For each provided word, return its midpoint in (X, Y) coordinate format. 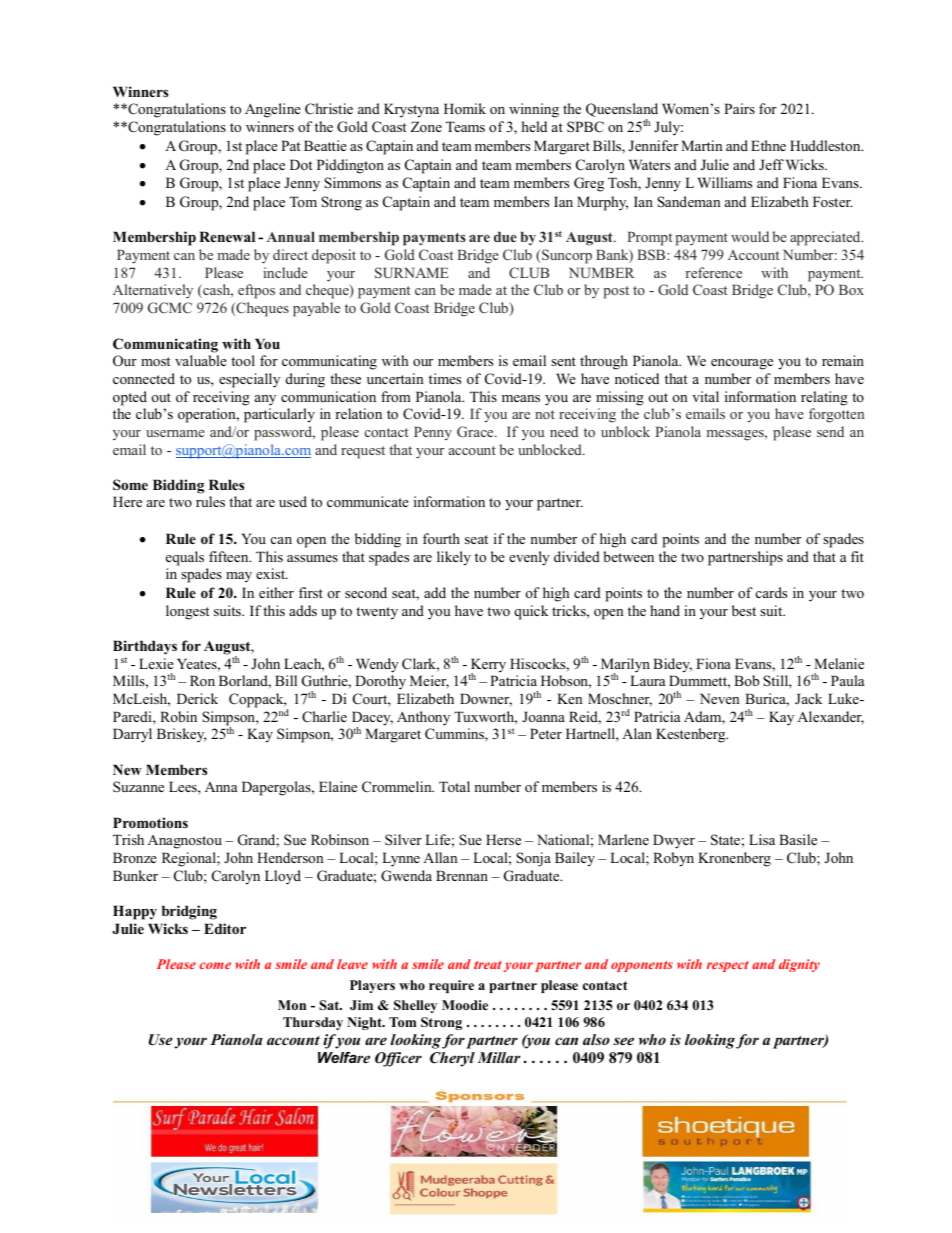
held (534, 126)
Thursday (313, 1023)
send (830, 431)
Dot (301, 164)
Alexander (830, 718)
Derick (197, 698)
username (175, 433)
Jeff (771, 164)
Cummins (455, 735)
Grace (476, 431)
